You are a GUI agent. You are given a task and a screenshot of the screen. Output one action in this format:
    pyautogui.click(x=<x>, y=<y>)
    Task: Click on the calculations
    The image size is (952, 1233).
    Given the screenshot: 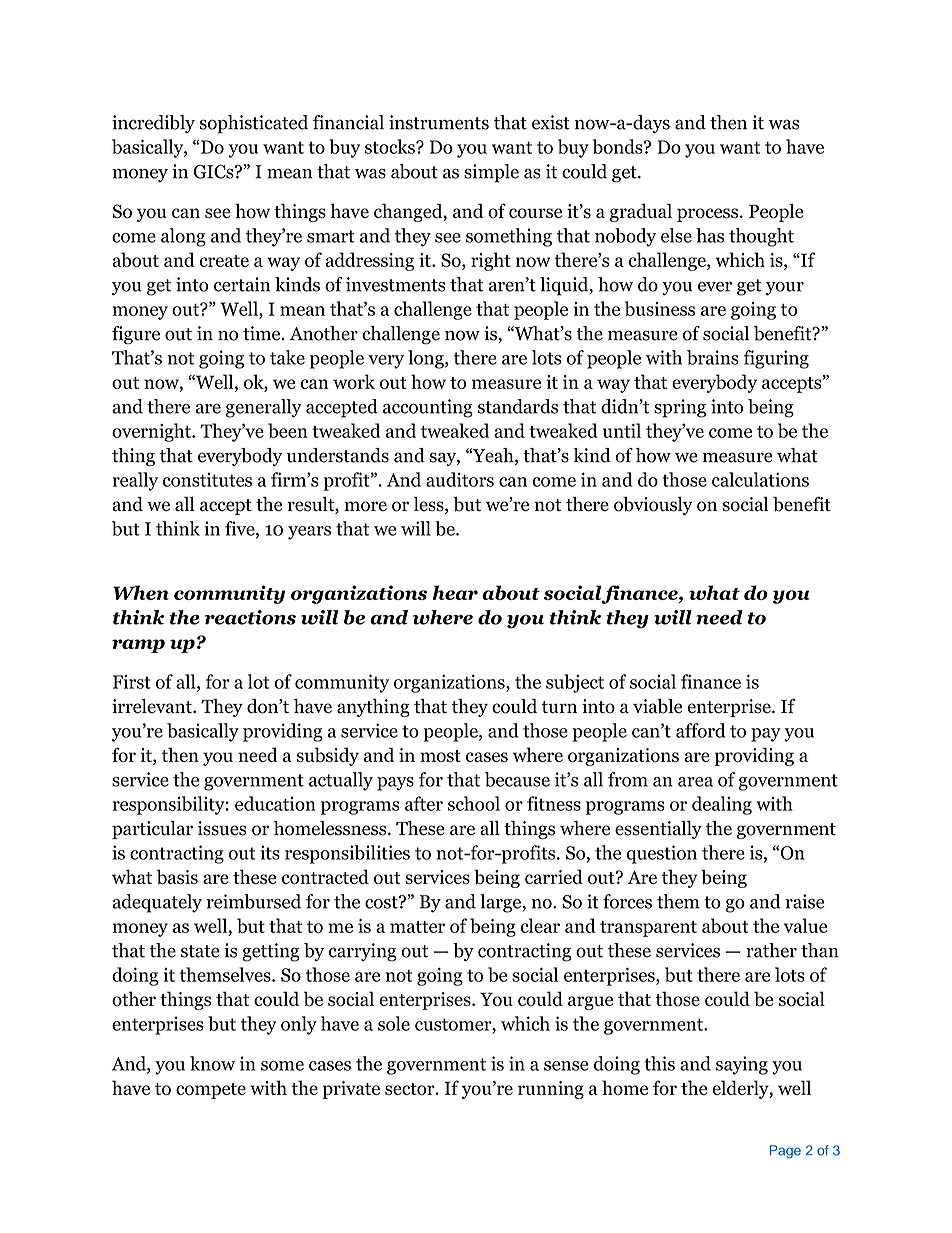 What is the action you would take?
    pyautogui.click(x=760, y=479)
